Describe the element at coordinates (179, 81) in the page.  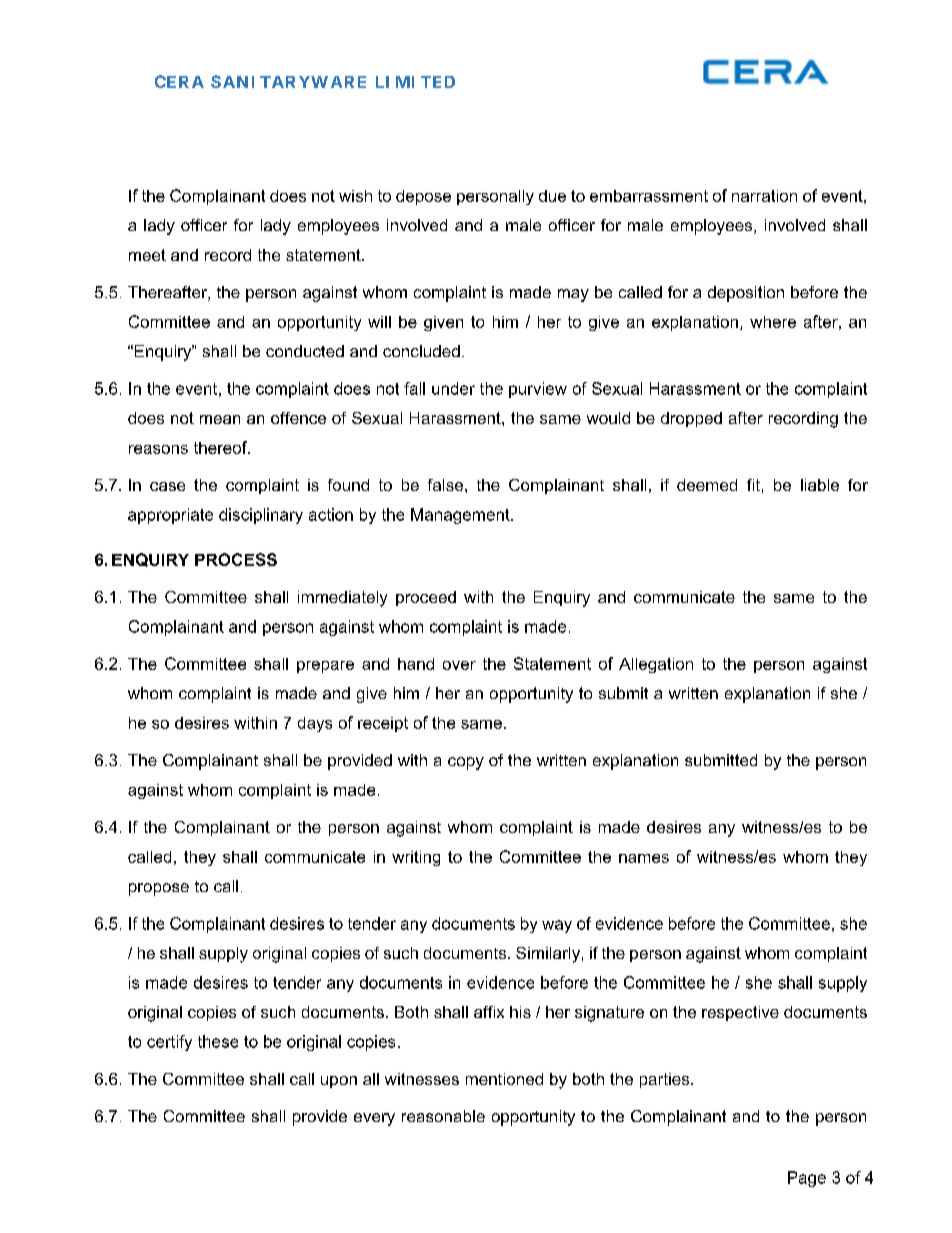
I see `CERA` at that location.
